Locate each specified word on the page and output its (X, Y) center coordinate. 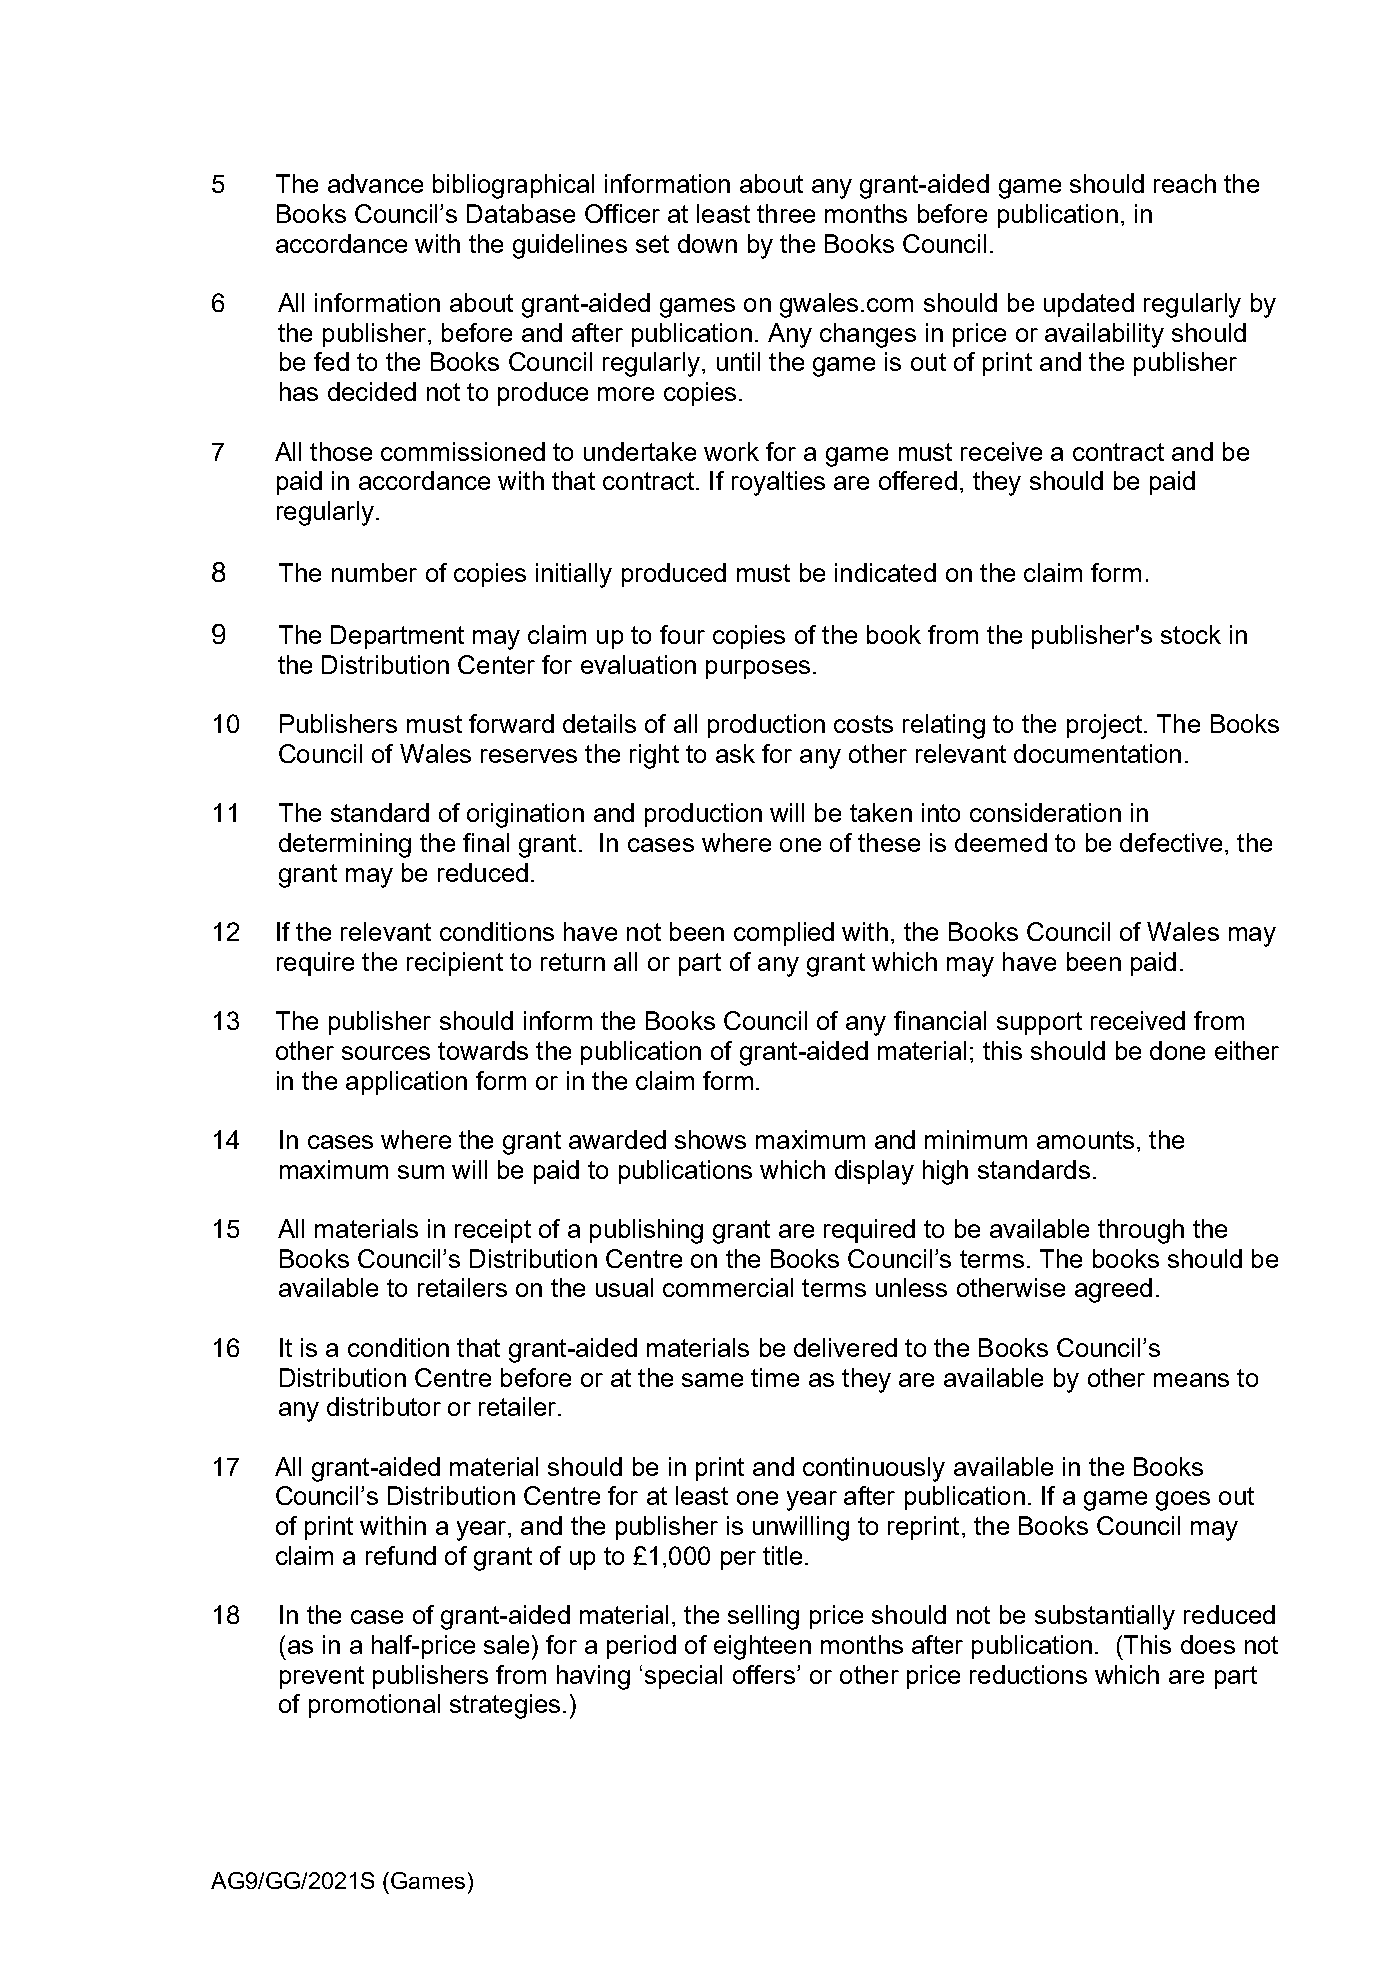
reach (1185, 183)
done (1177, 1050)
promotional (374, 1706)
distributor (384, 1406)
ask (735, 753)
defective (1171, 842)
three (786, 213)
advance (375, 183)
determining (345, 845)
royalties (778, 483)
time (775, 1377)
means (1191, 1380)
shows (710, 1139)
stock (1191, 634)
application (406, 1083)
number (374, 572)
